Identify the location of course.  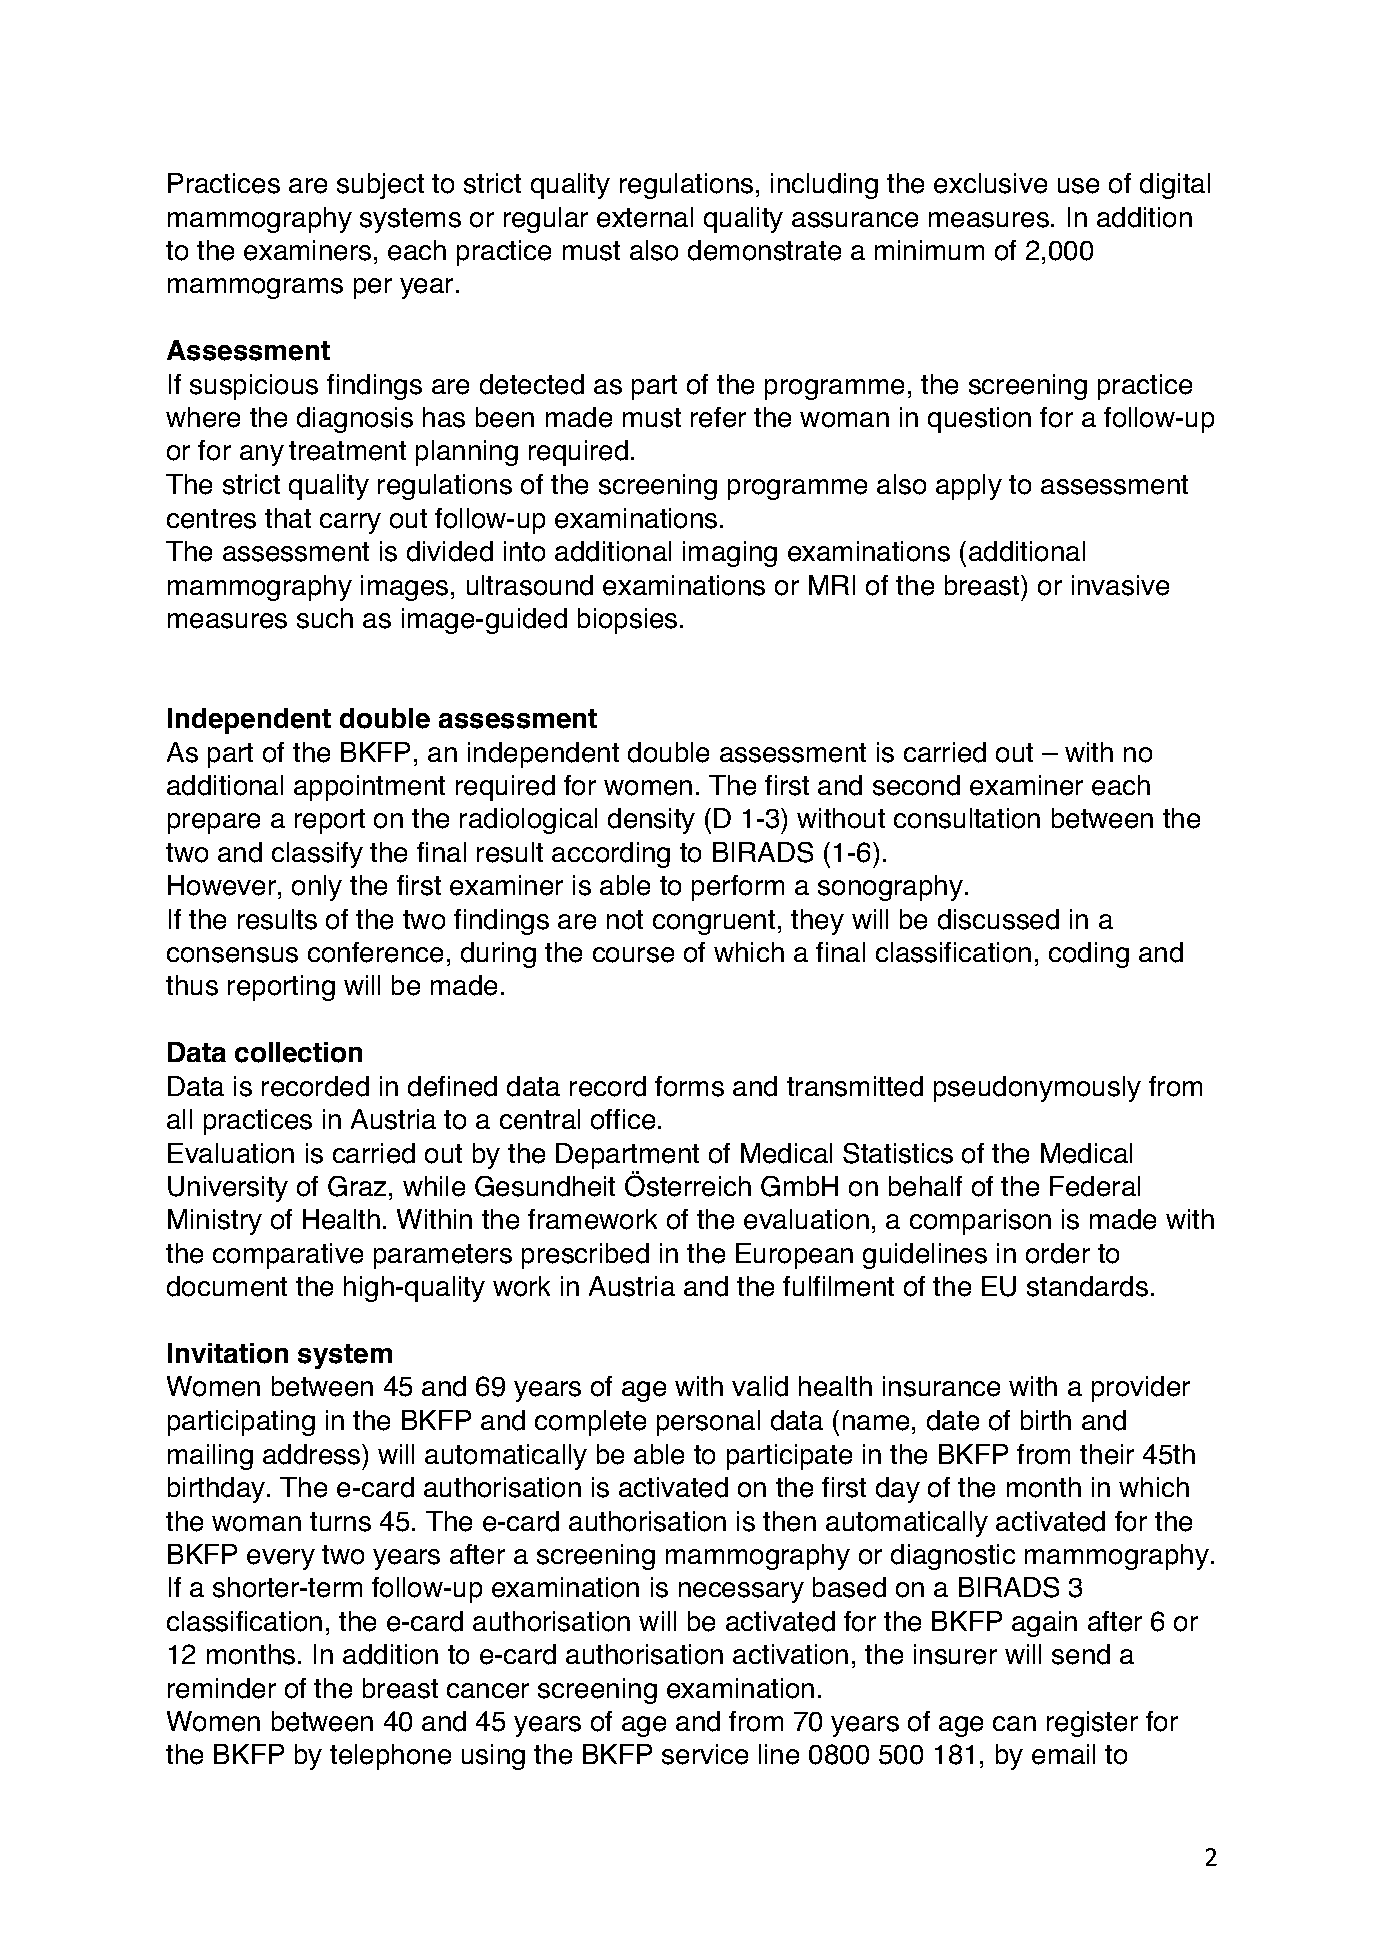
(633, 955).
